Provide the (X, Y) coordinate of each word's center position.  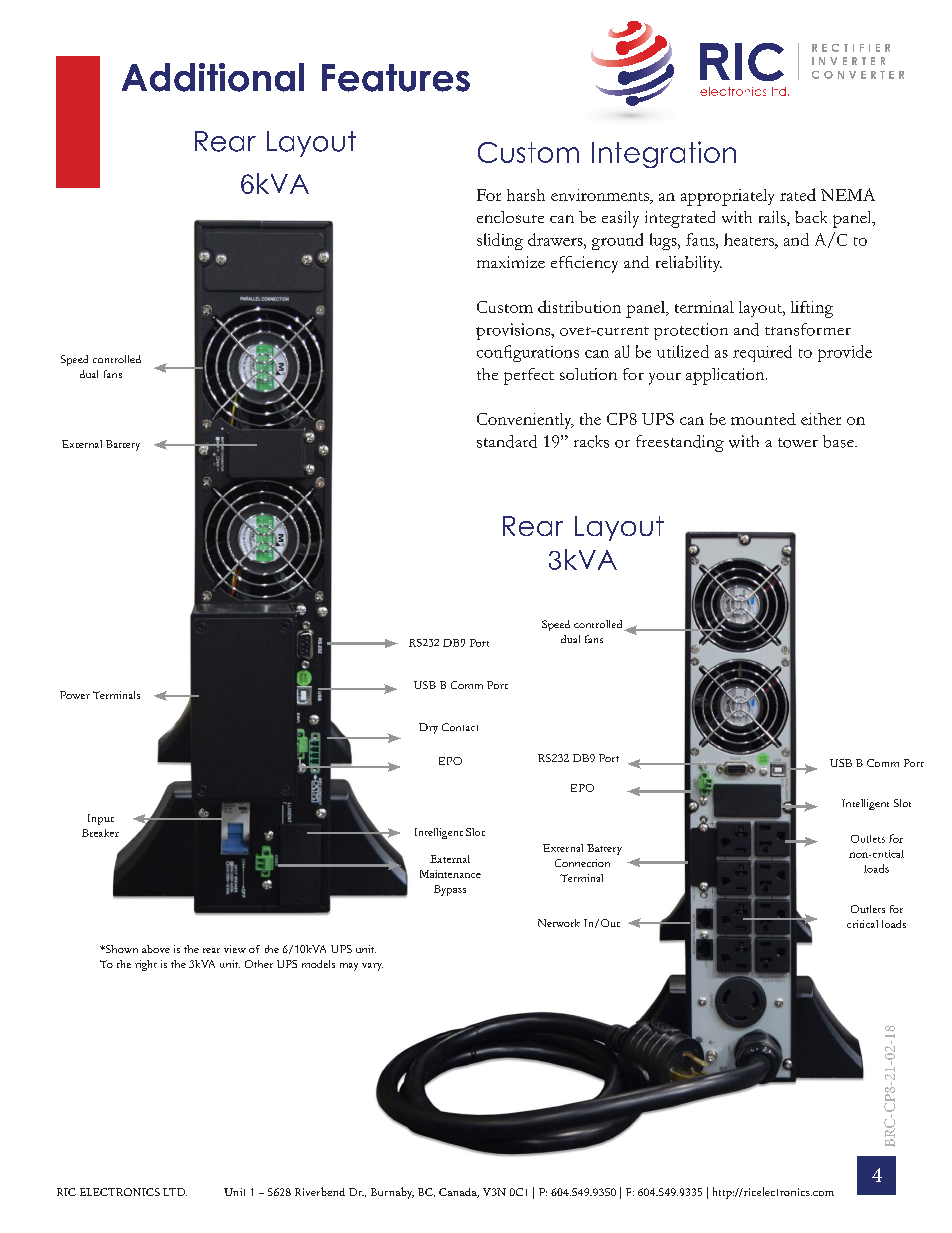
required (762, 353)
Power (75, 695)
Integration (664, 154)
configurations (528, 353)
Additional (213, 77)
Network (559, 923)
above (156, 949)
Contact (460, 727)
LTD (175, 1192)
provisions (514, 331)
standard (507, 441)
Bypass (450, 890)
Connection (582, 863)
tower (798, 443)
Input (101, 819)
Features (396, 78)
